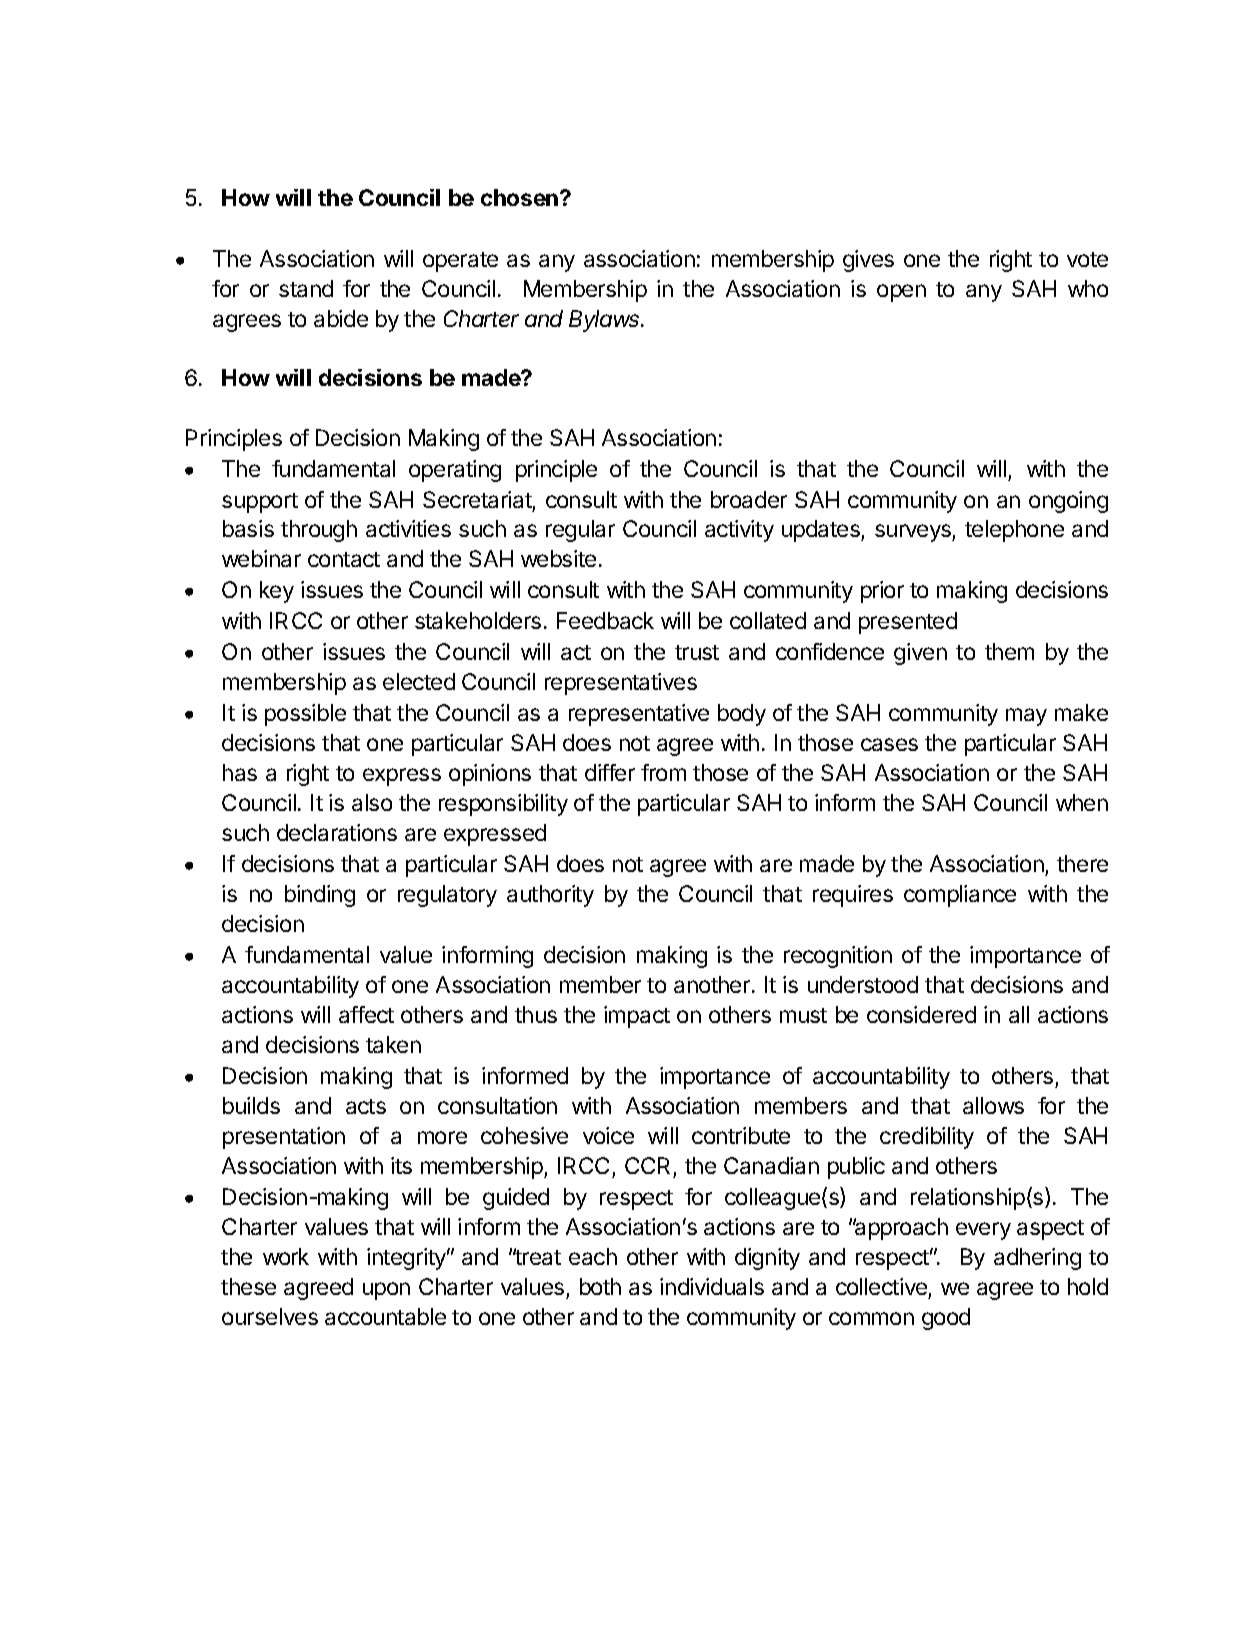  What do you see at coordinates (306, 288) in the document?
I see `stand` at bounding box center [306, 288].
